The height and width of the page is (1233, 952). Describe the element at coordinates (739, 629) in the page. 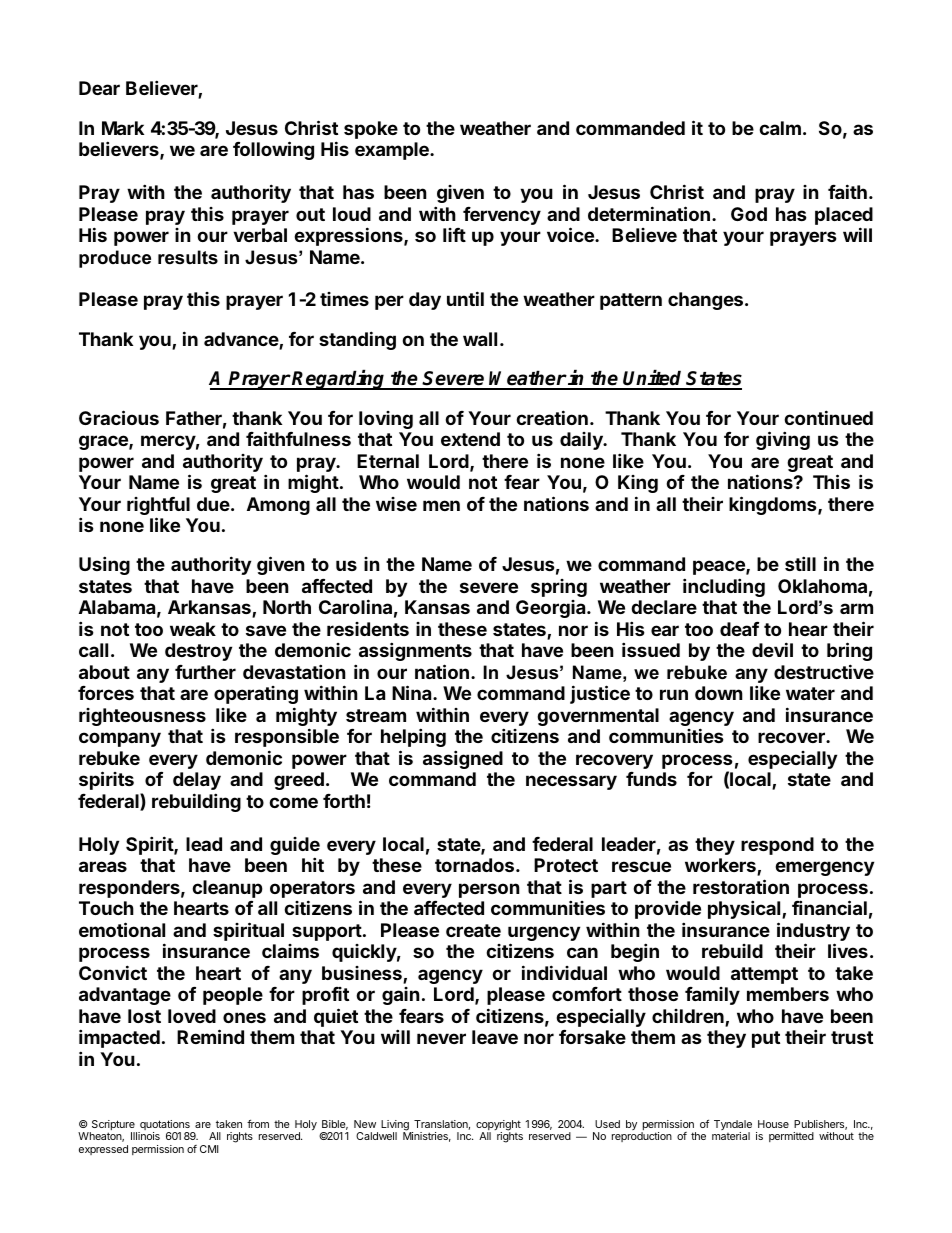

I see `deaf` at that location.
